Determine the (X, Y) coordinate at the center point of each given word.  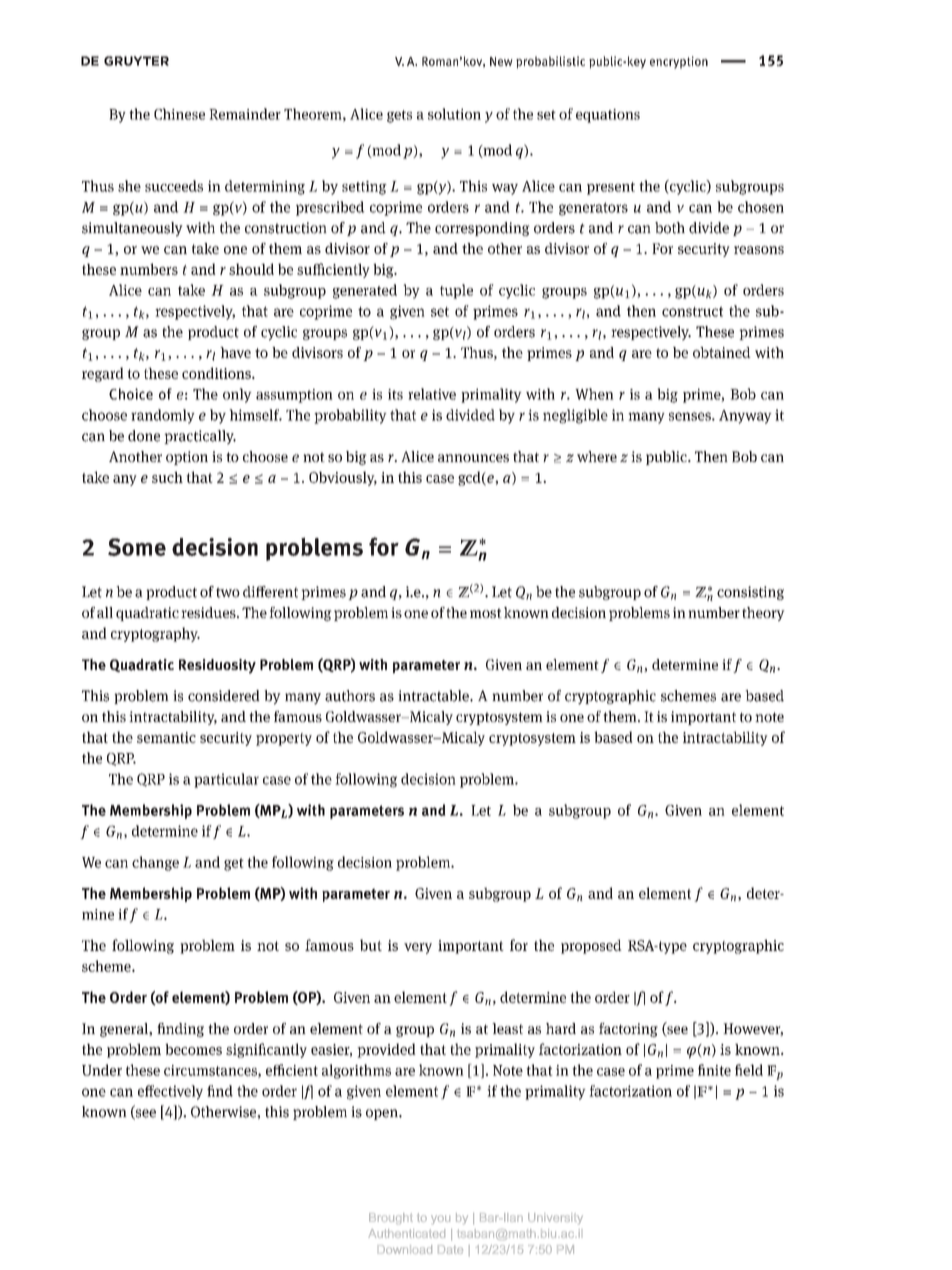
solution (454, 114)
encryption (679, 62)
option (187, 458)
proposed (591, 946)
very (418, 948)
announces (473, 458)
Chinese (179, 114)
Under (102, 1070)
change (155, 863)
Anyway (745, 417)
